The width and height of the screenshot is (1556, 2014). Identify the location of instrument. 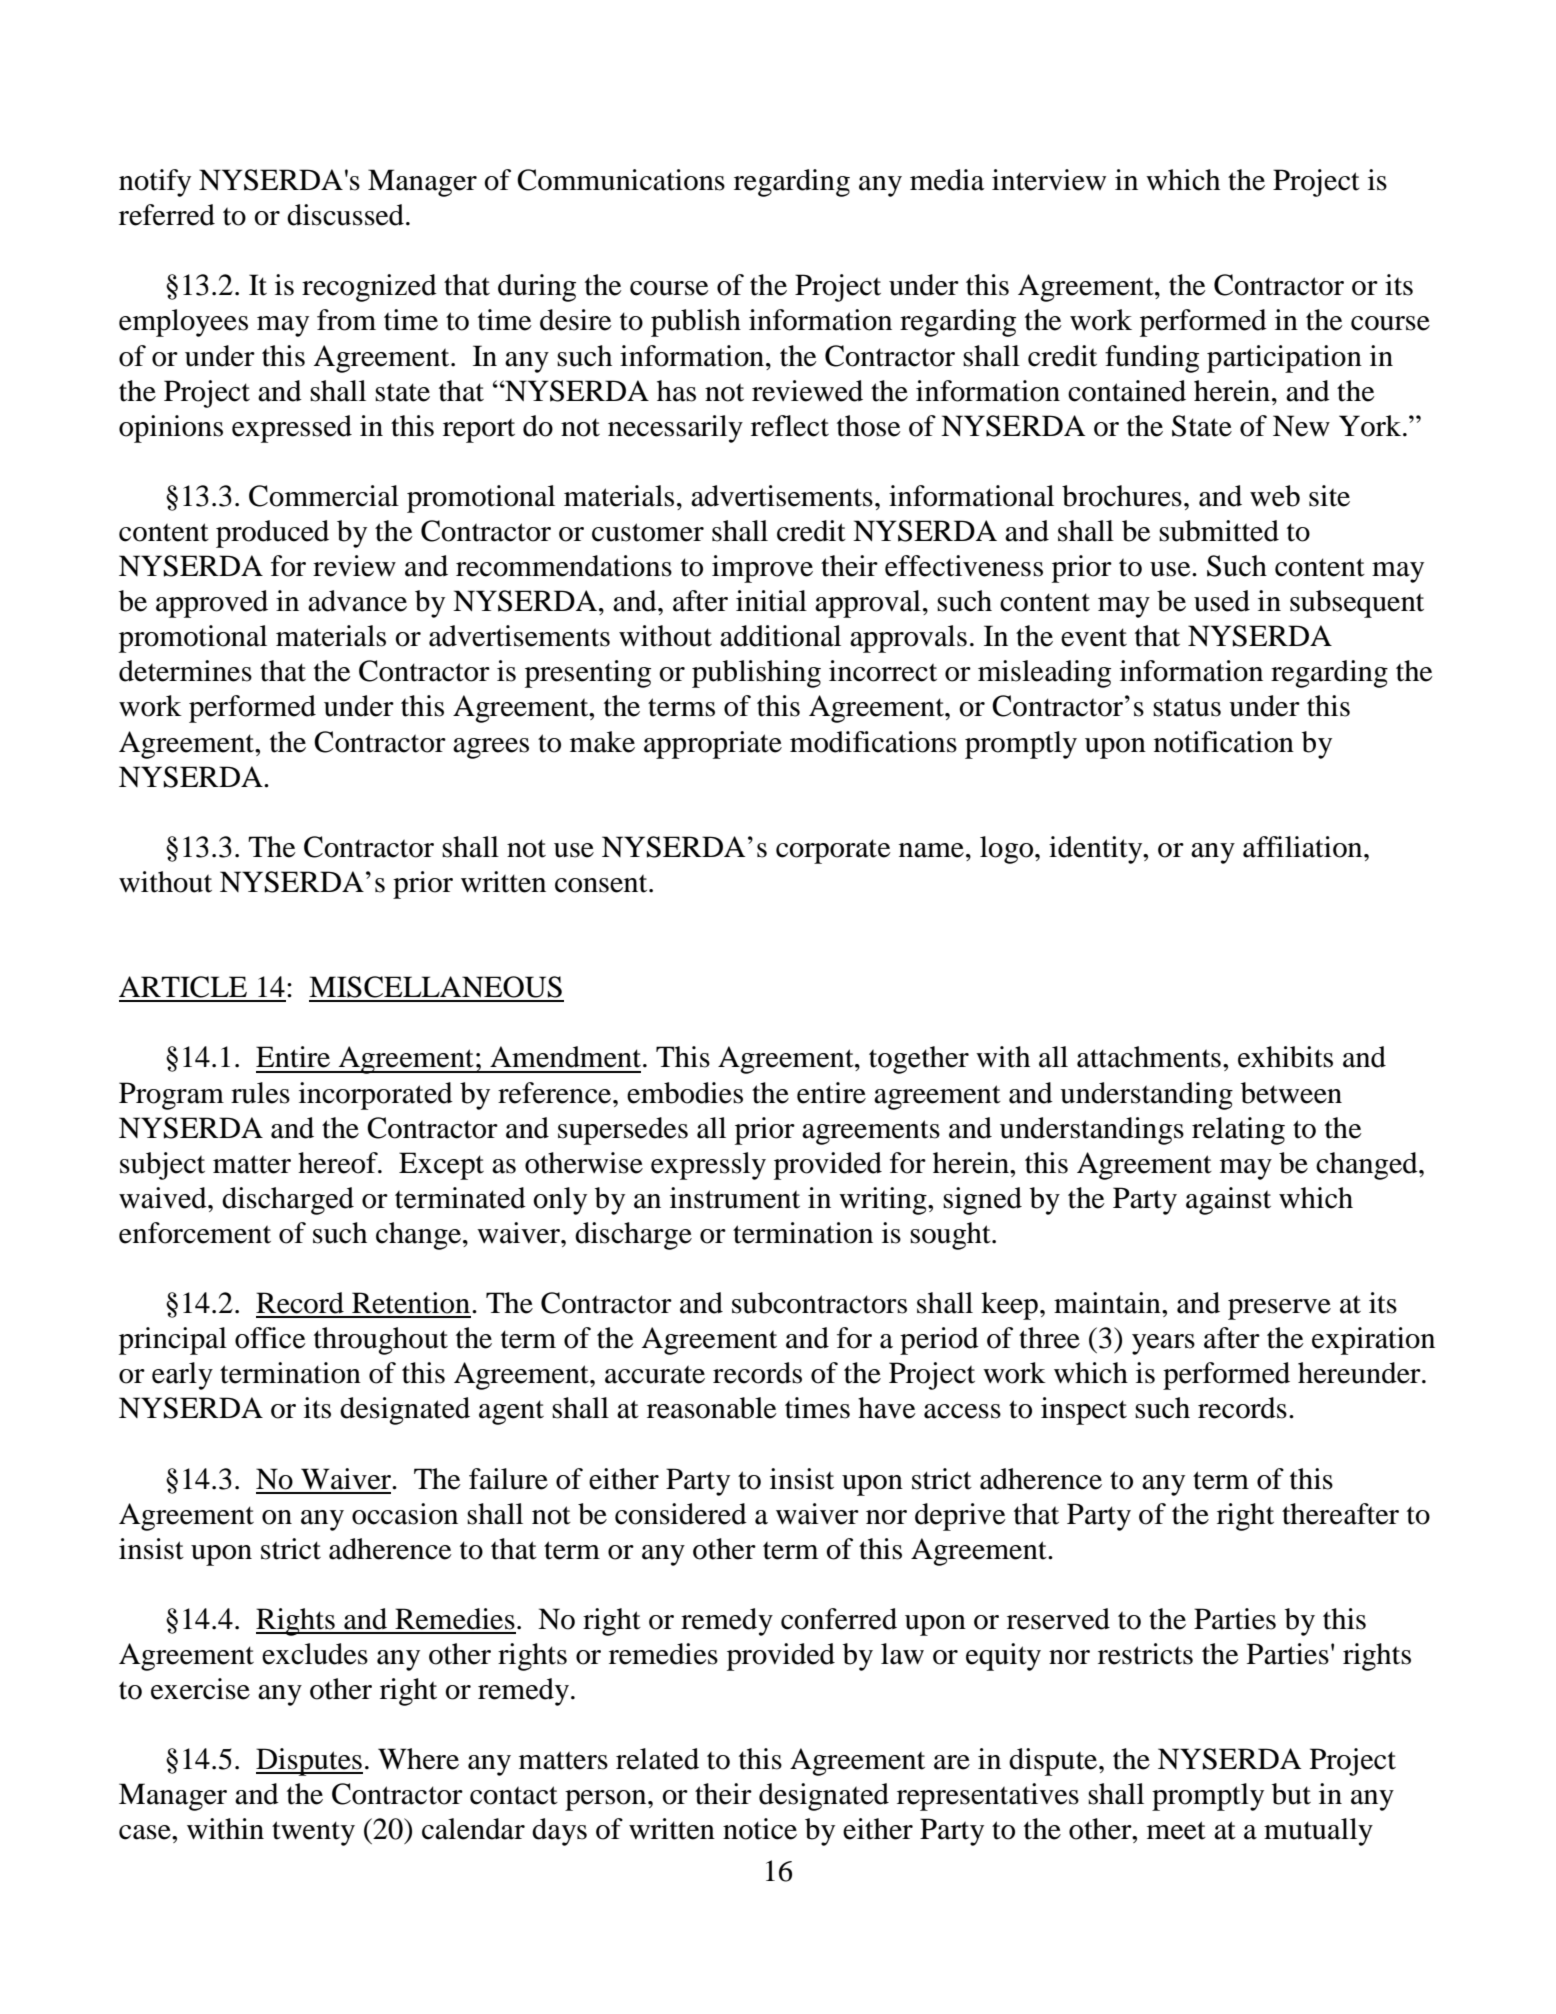
(735, 1198).
